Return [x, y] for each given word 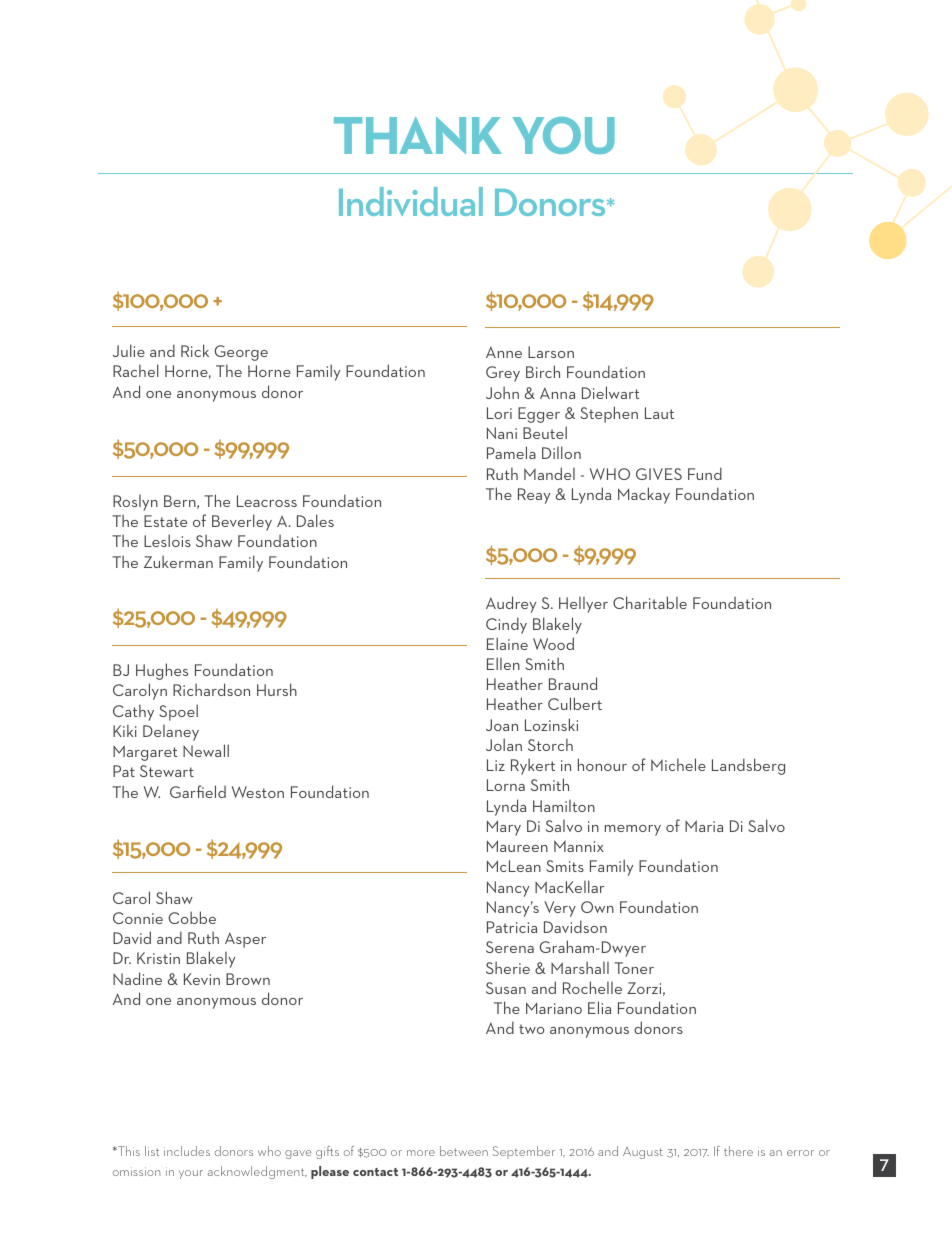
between [464, 1151]
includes [187, 1151]
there [738, 1151]
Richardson [211, 689]
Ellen [503, 663]
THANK [418, 135]
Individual [411, 201]
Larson [551, 352]
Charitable [650, 602]
